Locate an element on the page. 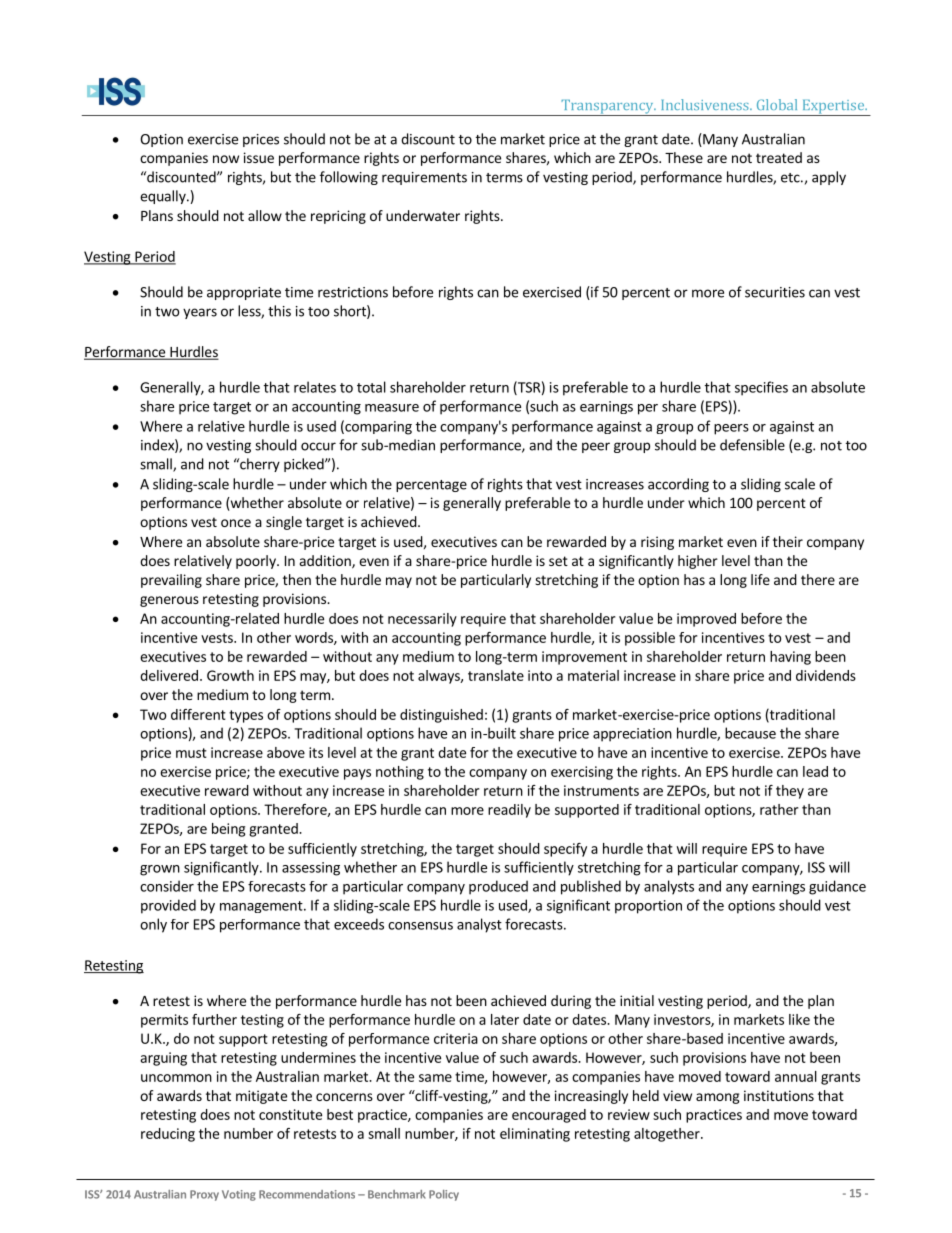 The image size is (952, 1233). measure is located at coordinates (392, 408).
